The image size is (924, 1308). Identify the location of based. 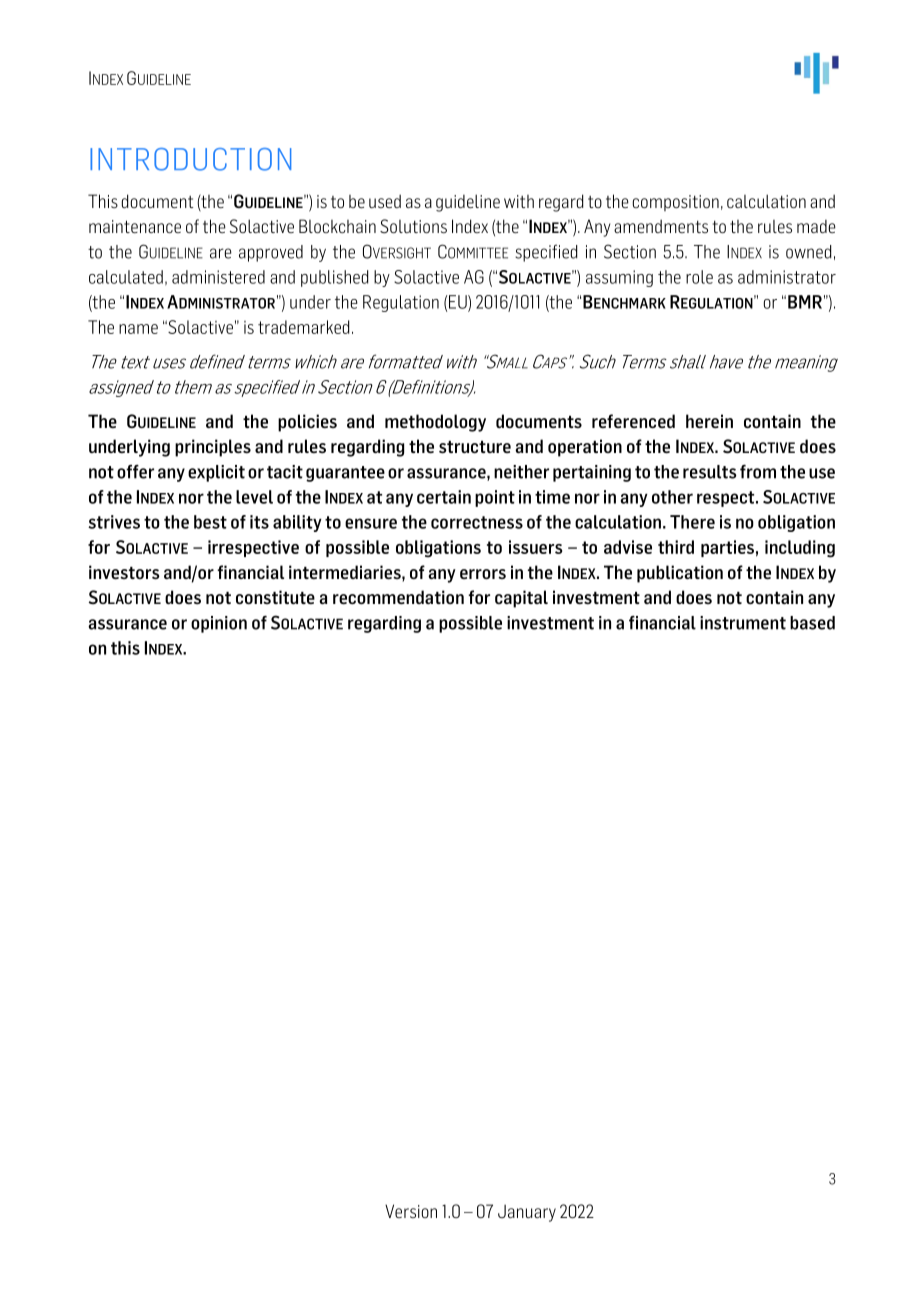
(812, 623).
